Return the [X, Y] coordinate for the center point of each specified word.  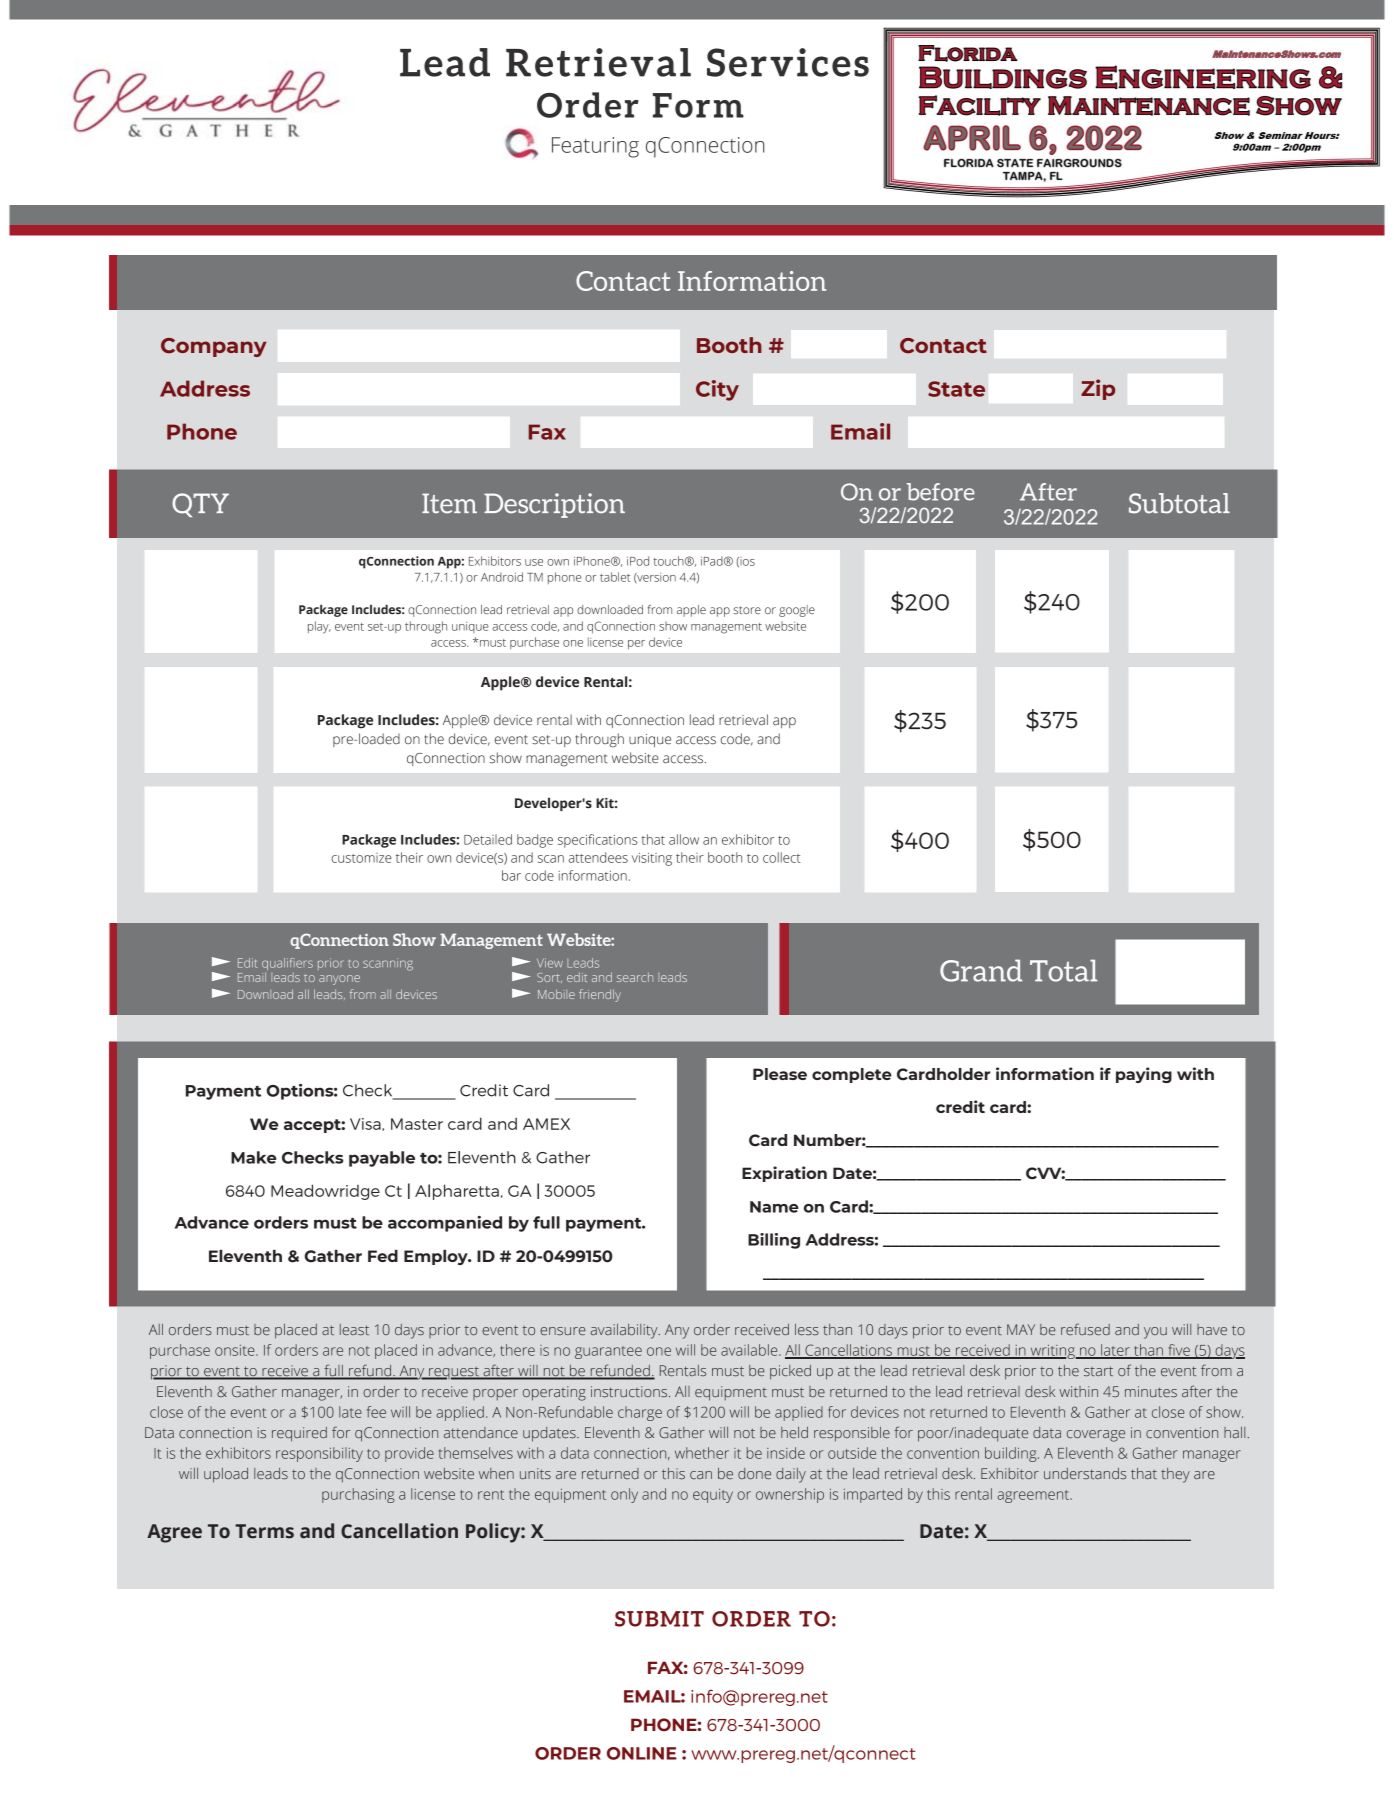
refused [1085, 1329]
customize [361, 858]
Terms [264, 1531]
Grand [981, 970]
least [354, 1329]
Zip [1098, 389]
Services [788, 62]
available [750, 1350]
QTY [200, 505]
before [941, 492]
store [747, 610]
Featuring [595, 147]
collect [782, 857]
